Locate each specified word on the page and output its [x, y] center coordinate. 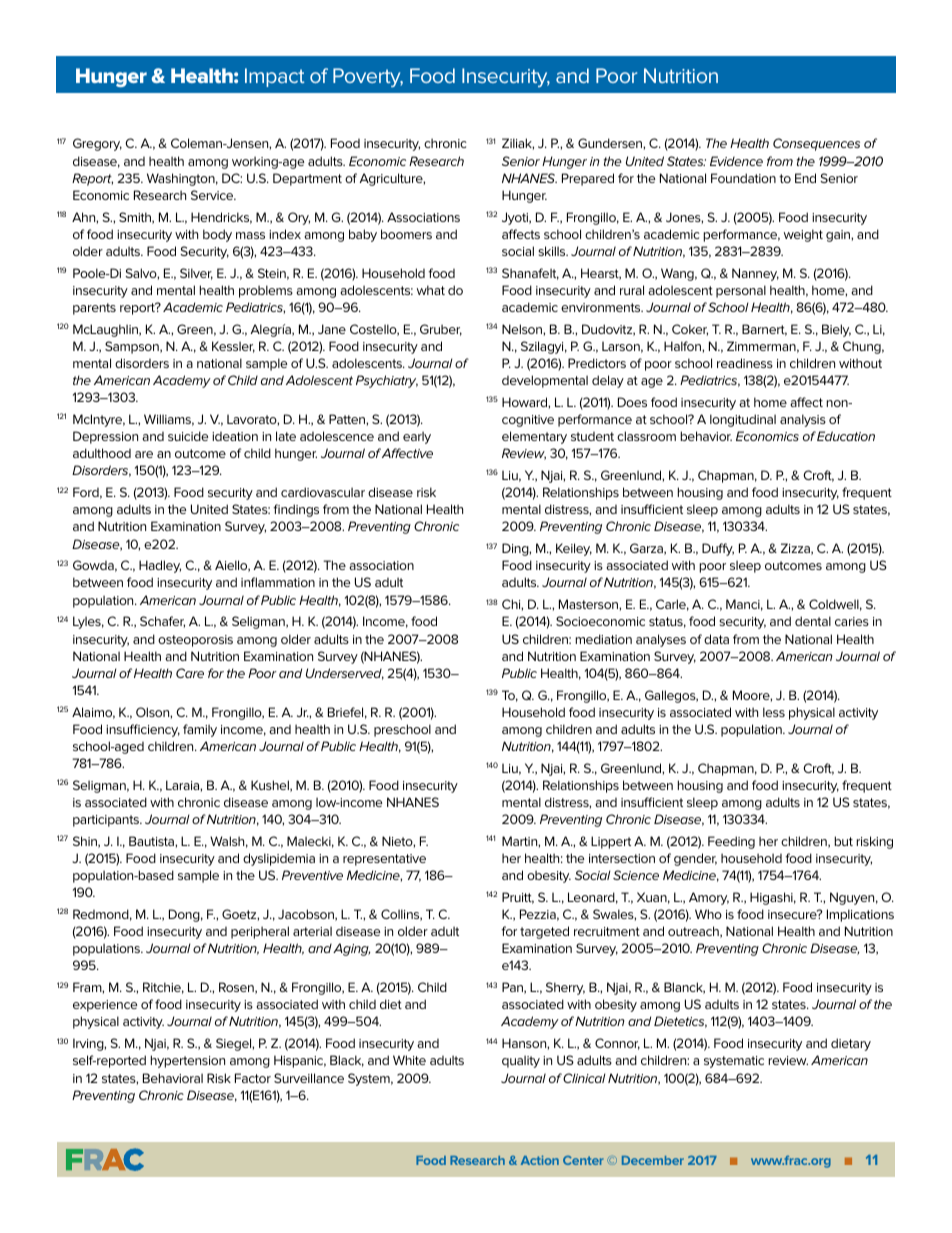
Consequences [816, 144]
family [200, 730]
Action [540, 1160]
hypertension [188, 1061]
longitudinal [743, 420]
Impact [274, 77]
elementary [534, 437]
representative [384, 860]
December [653, 1160]
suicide [188, 436]
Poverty [368, 77]
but [843, 841]
